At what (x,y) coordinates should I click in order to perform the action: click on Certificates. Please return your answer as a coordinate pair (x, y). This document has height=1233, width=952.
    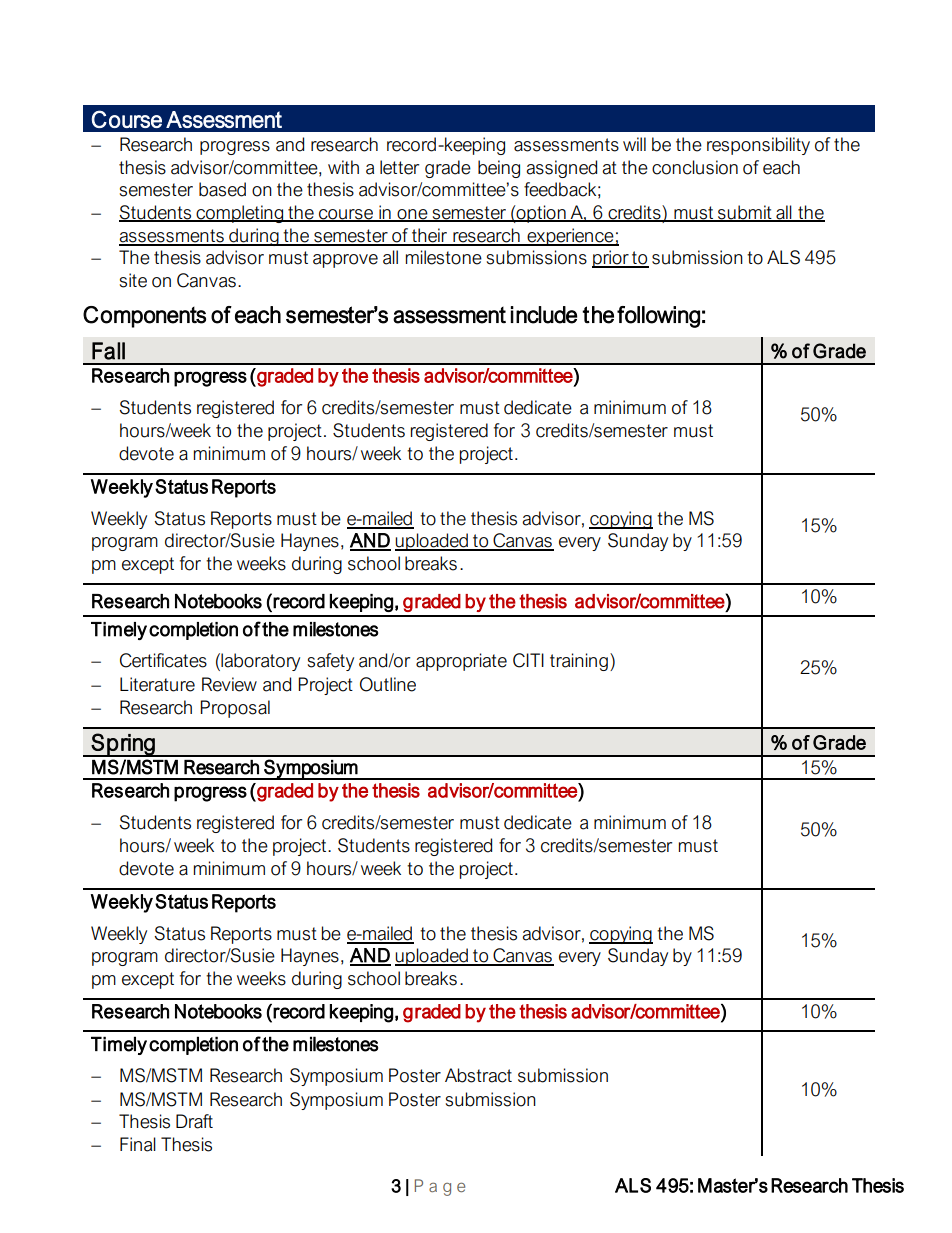
    Looking at the image, I should click on (163, 660).
